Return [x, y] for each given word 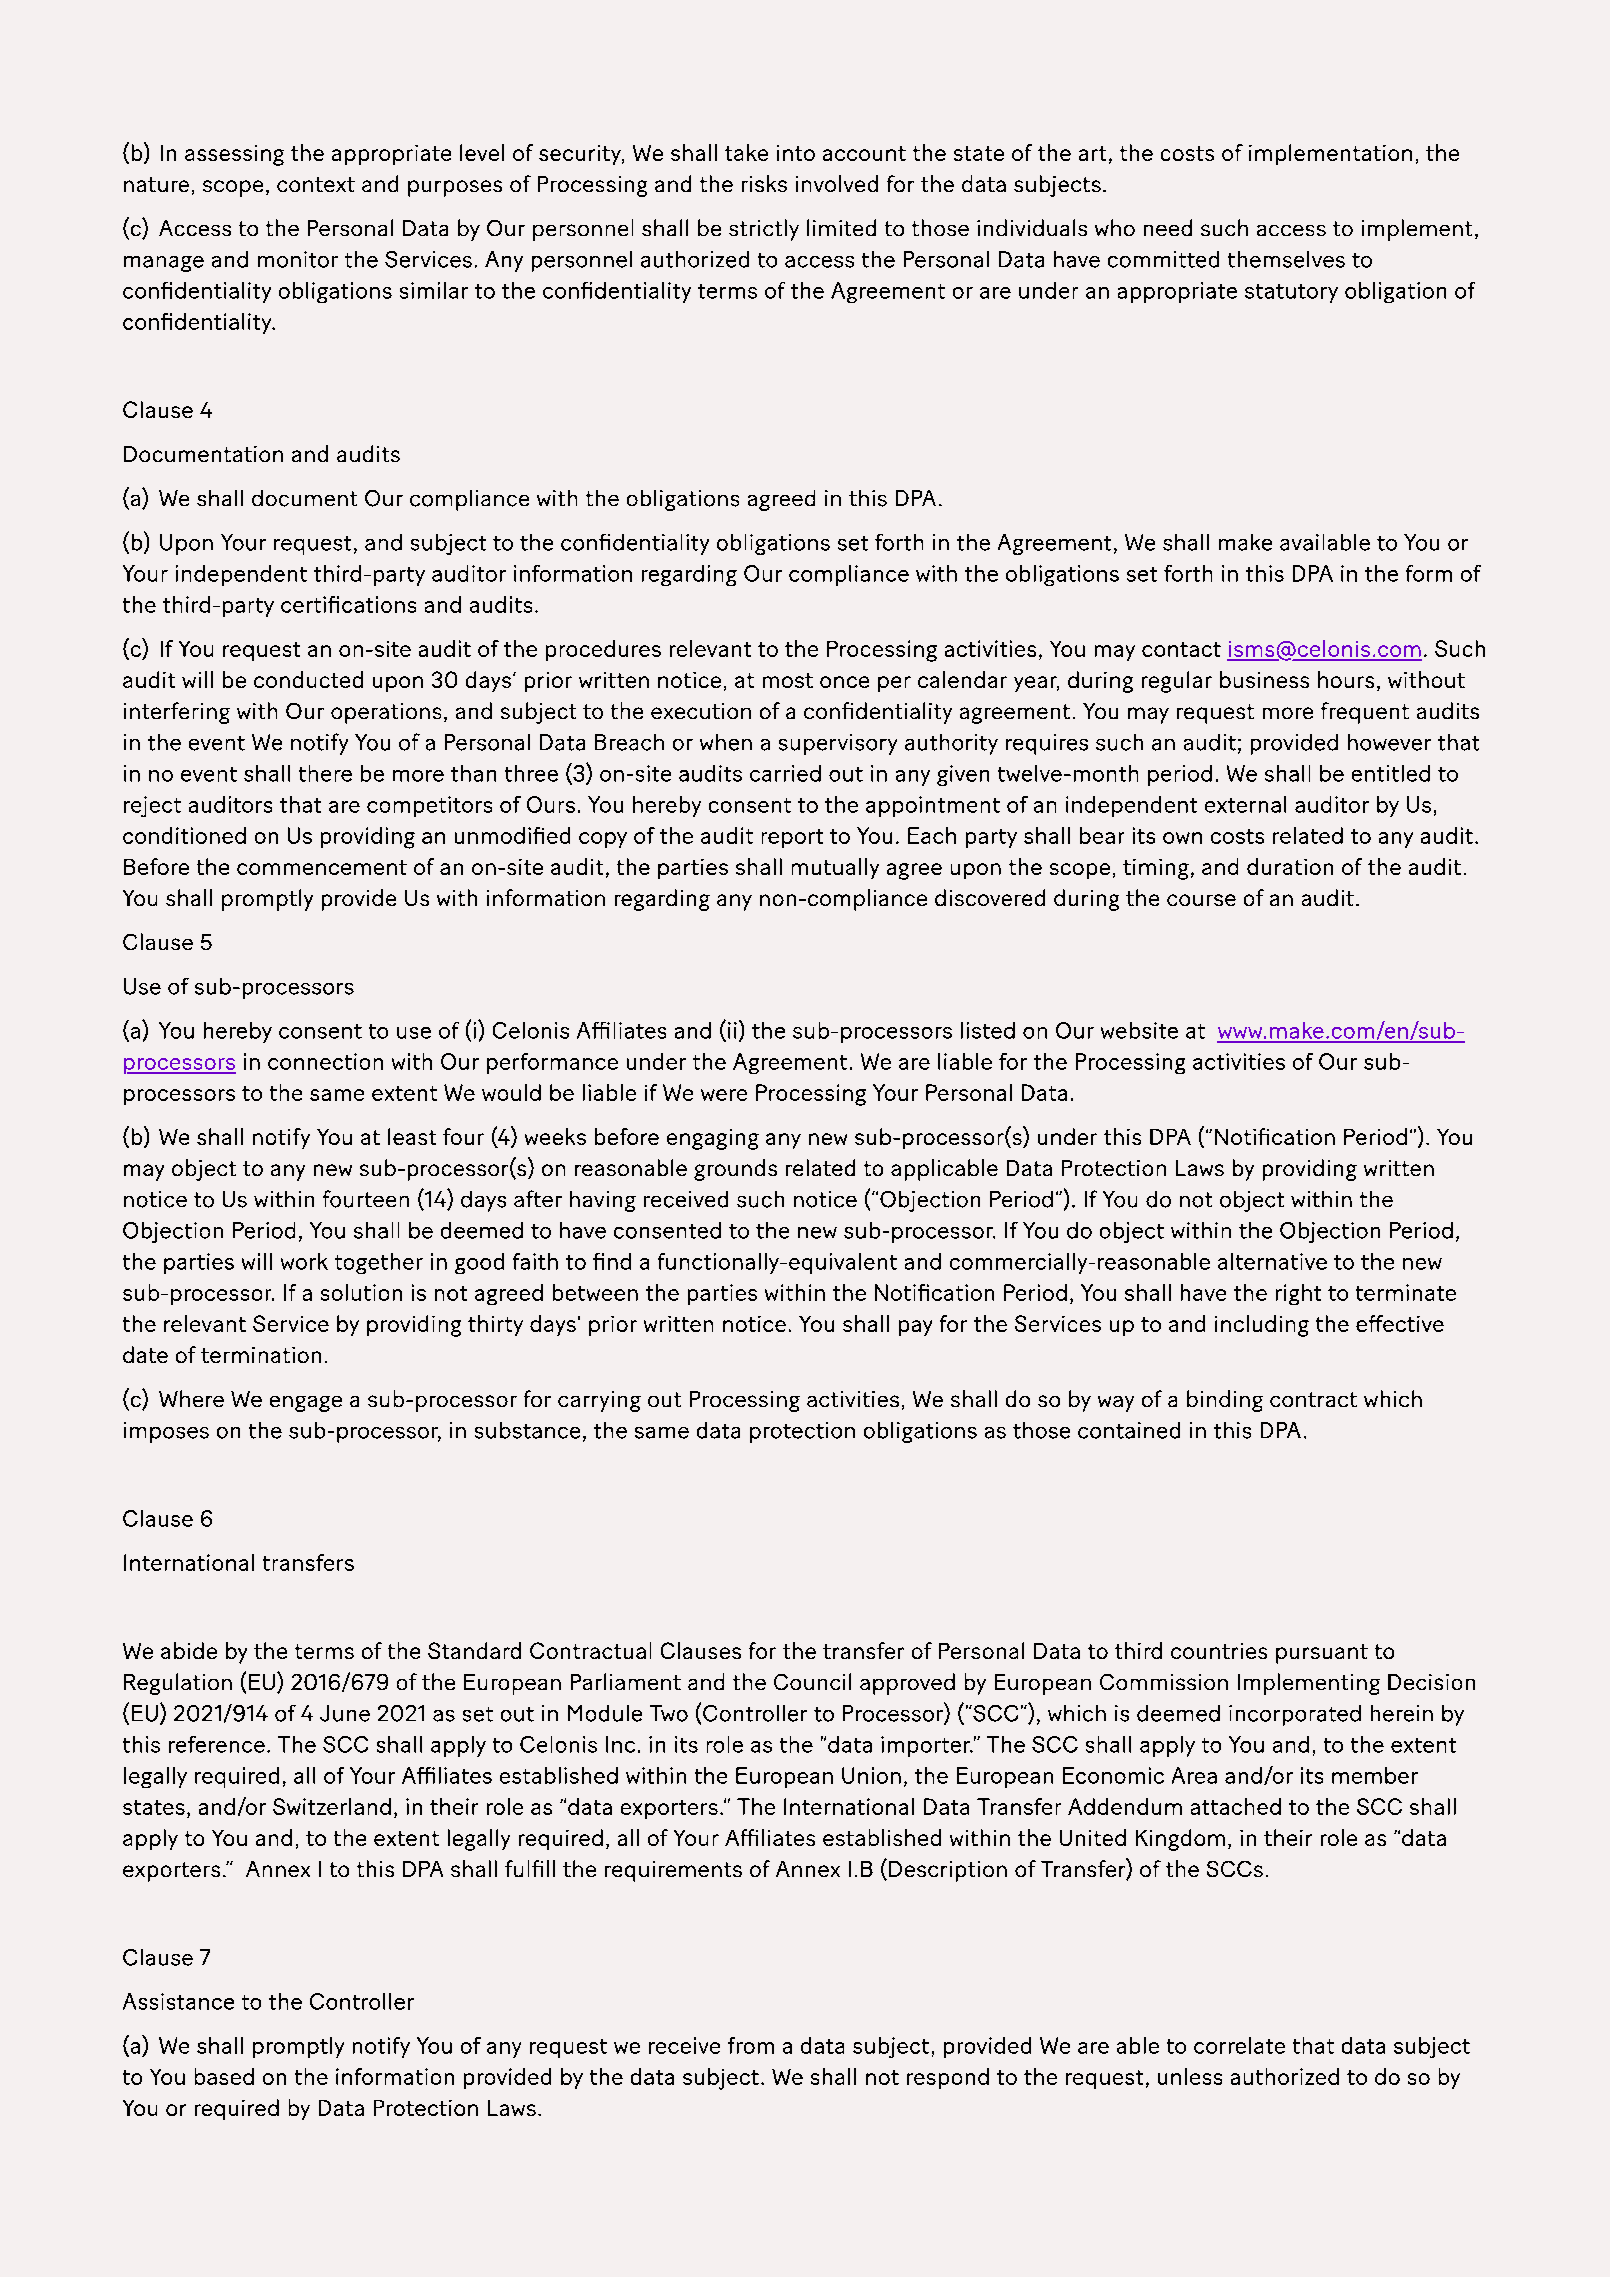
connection [325, 1061]
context [316, 184]
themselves [1286, 259]
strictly [764, 230]
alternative [1272, 1261]
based [224, 2076]
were [724, 1095]
